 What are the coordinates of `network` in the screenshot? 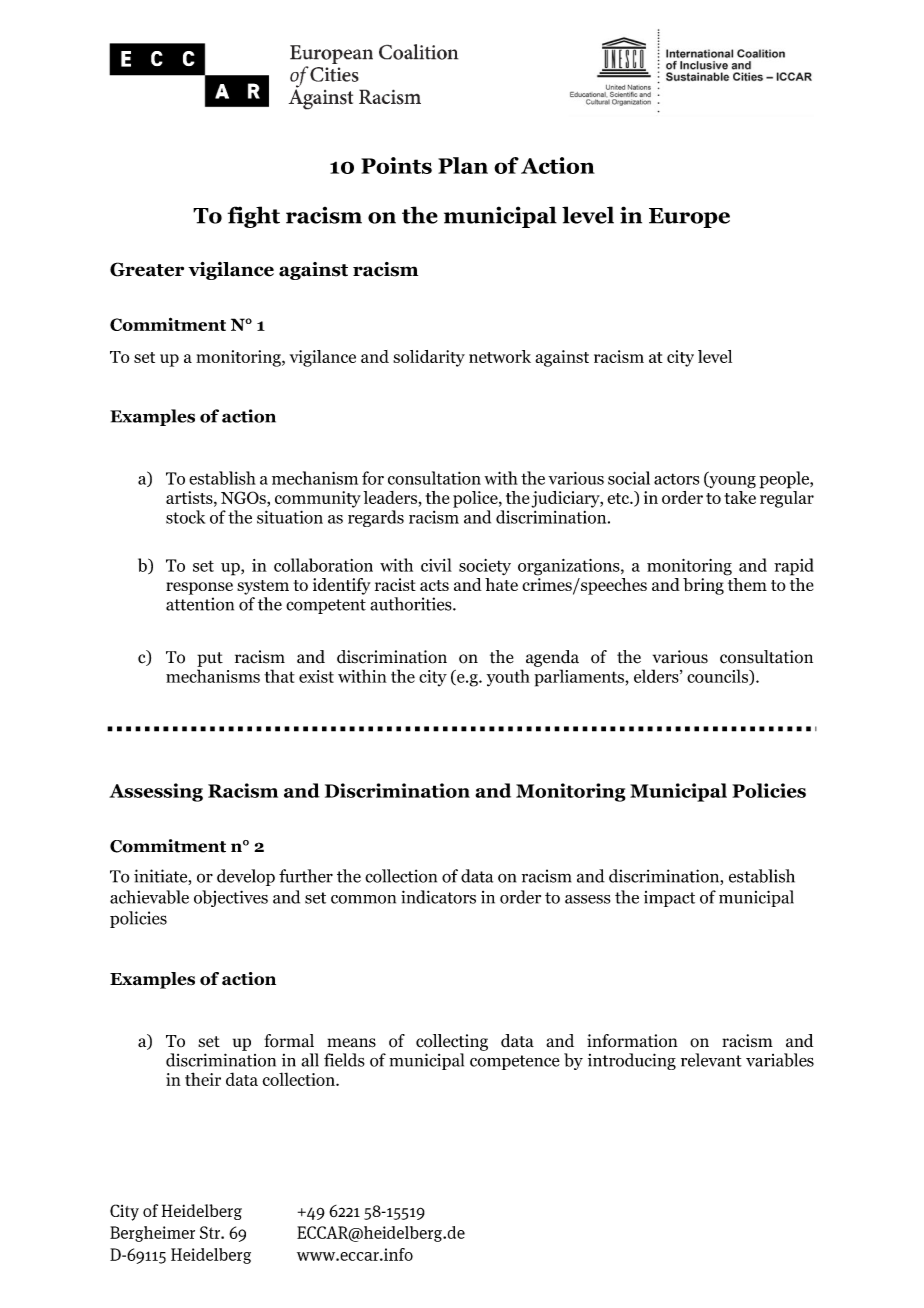 It's located at (500, 356).
